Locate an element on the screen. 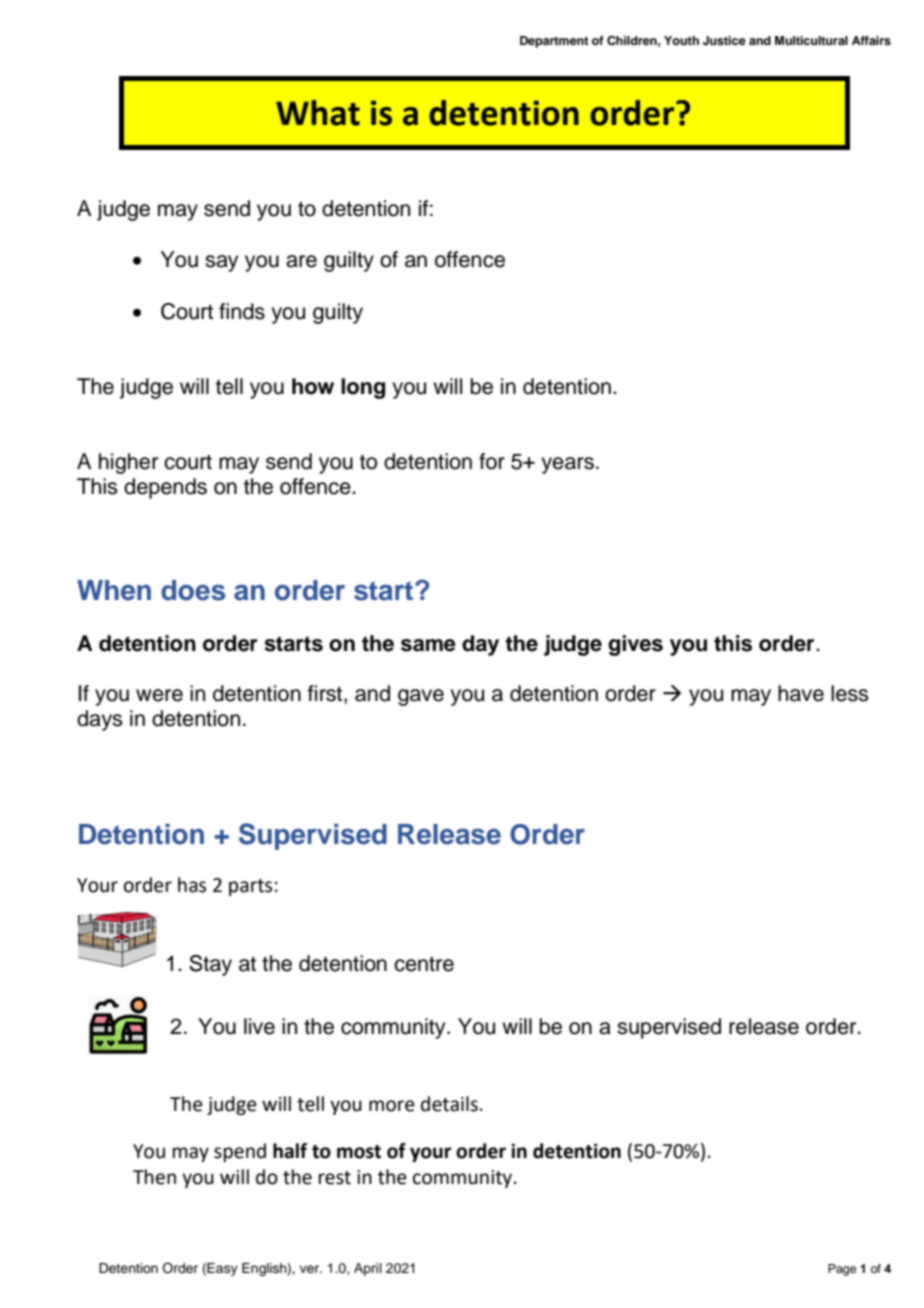 The height and width of the screenshot is (1308, 924). centre is located at coordinates (424, 964).
